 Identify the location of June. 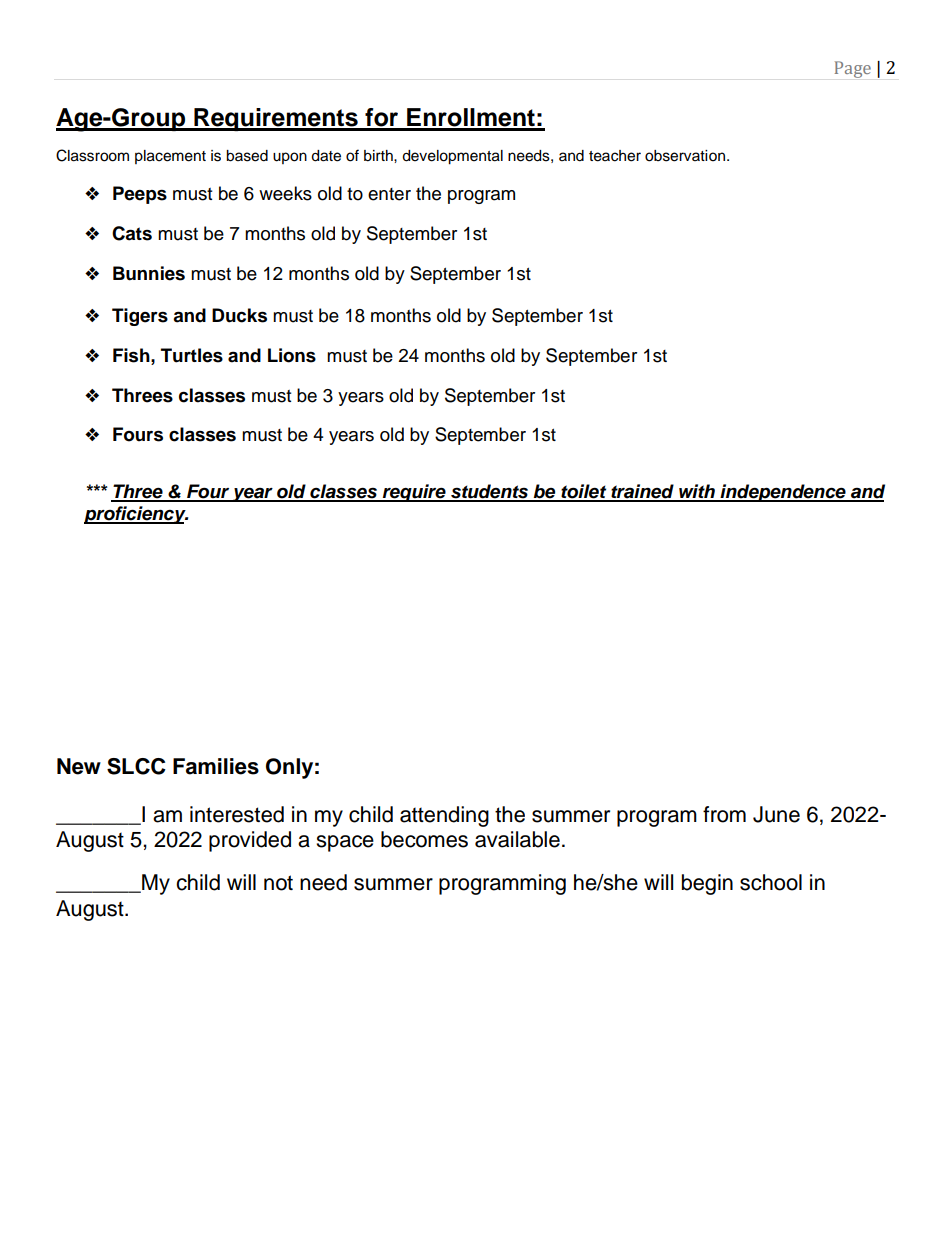
(776, 814).
